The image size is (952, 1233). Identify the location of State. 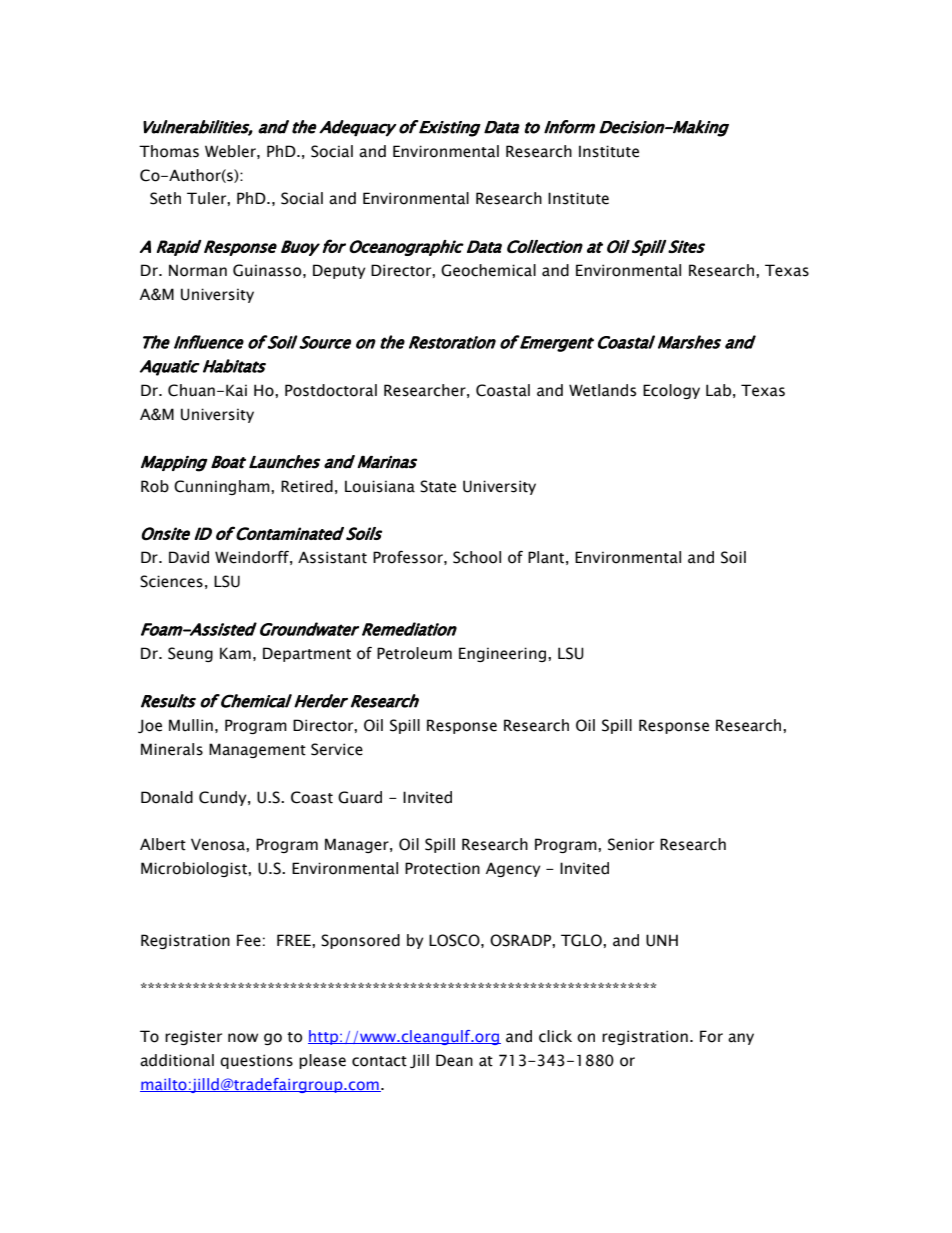
(438, 486).
